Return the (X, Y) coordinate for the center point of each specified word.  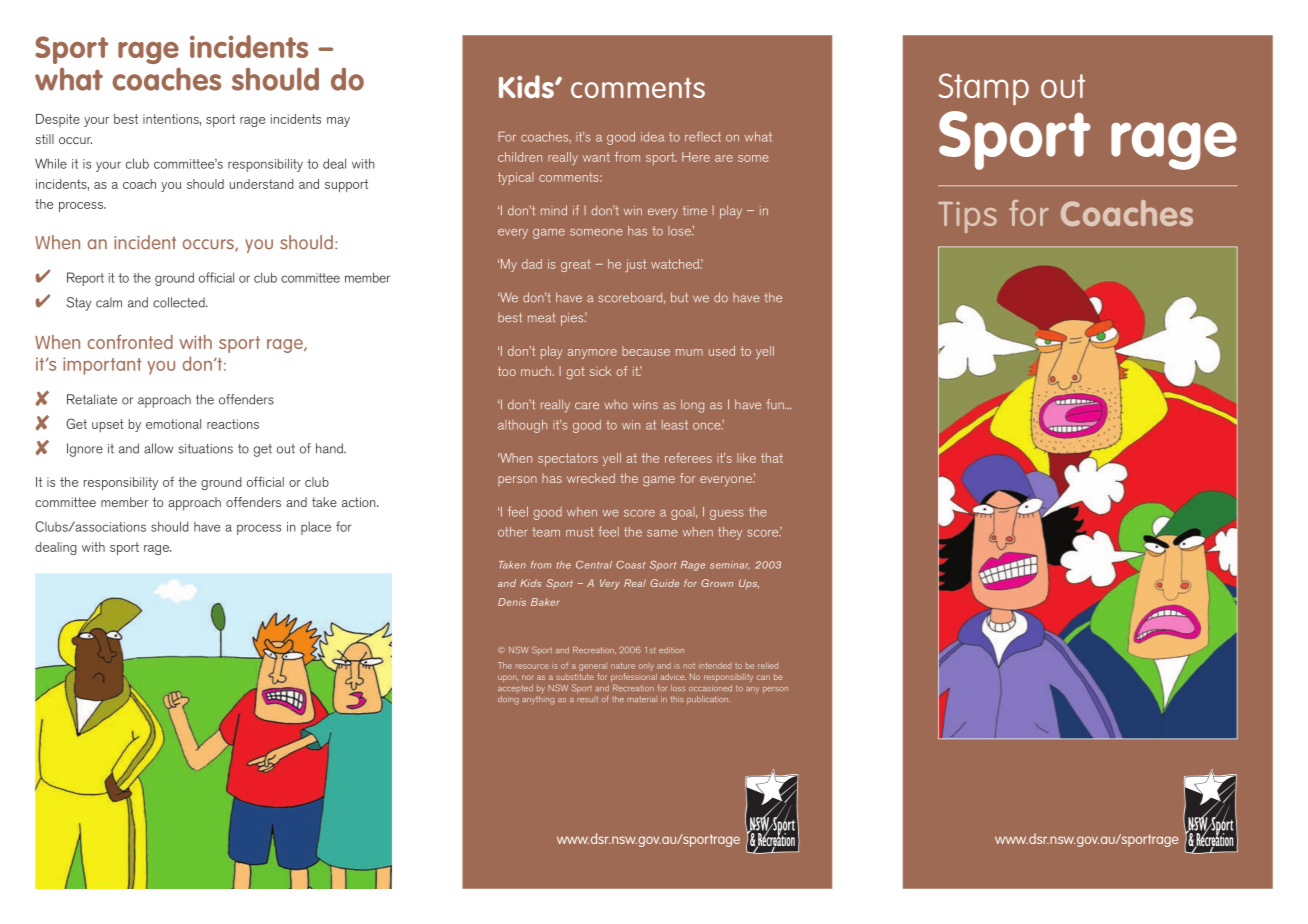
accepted (515, 688)
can (763, 677)
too (507, 371)
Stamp (984, 89)
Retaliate (92, 399)
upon (508, 678)
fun (776, 404)
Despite (58, 120)
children (520, 157)
